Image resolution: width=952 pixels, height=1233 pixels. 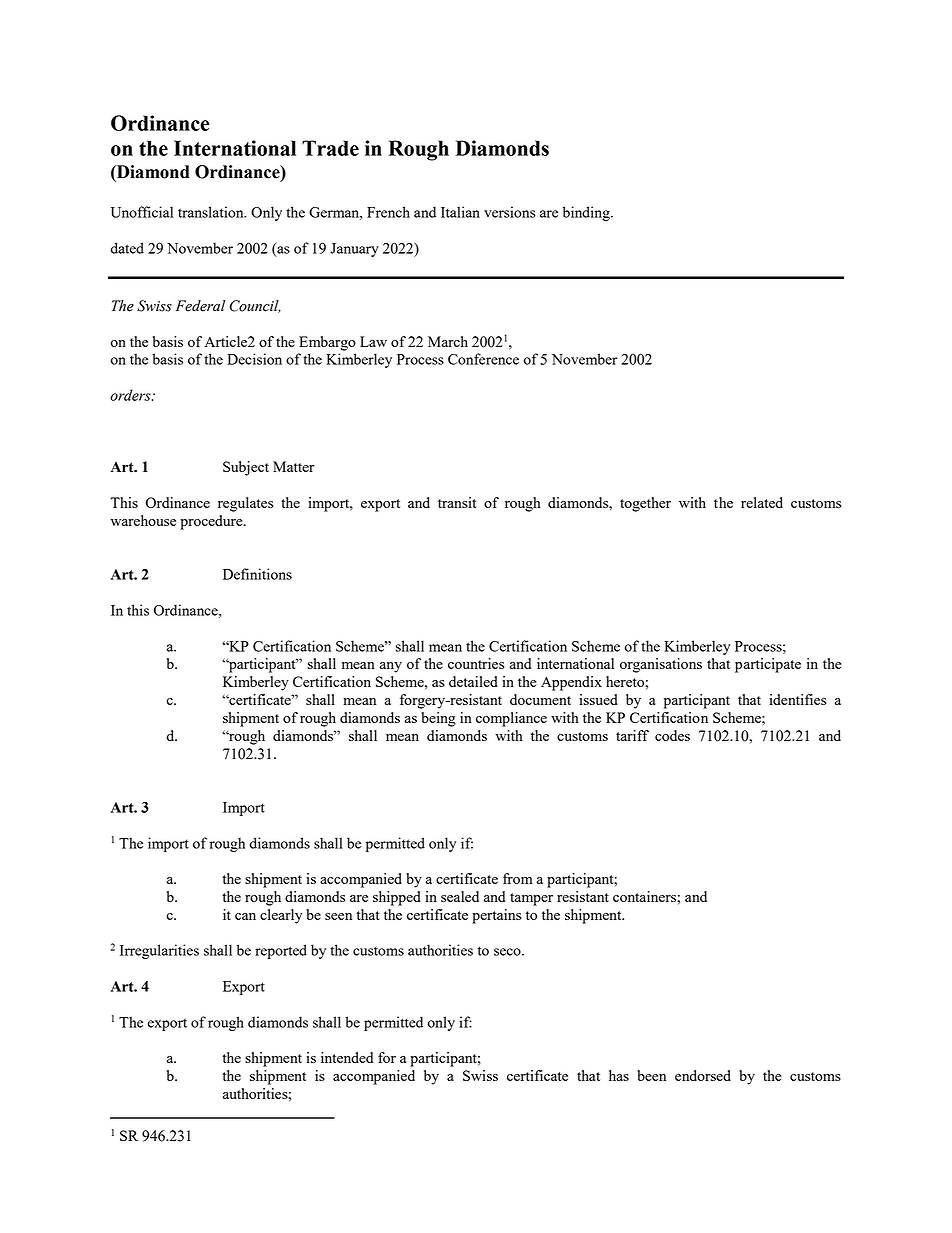 What do you see at coordinates (257, 574) in the document?
I see `Definitions` at bounding box center [257, 574].
